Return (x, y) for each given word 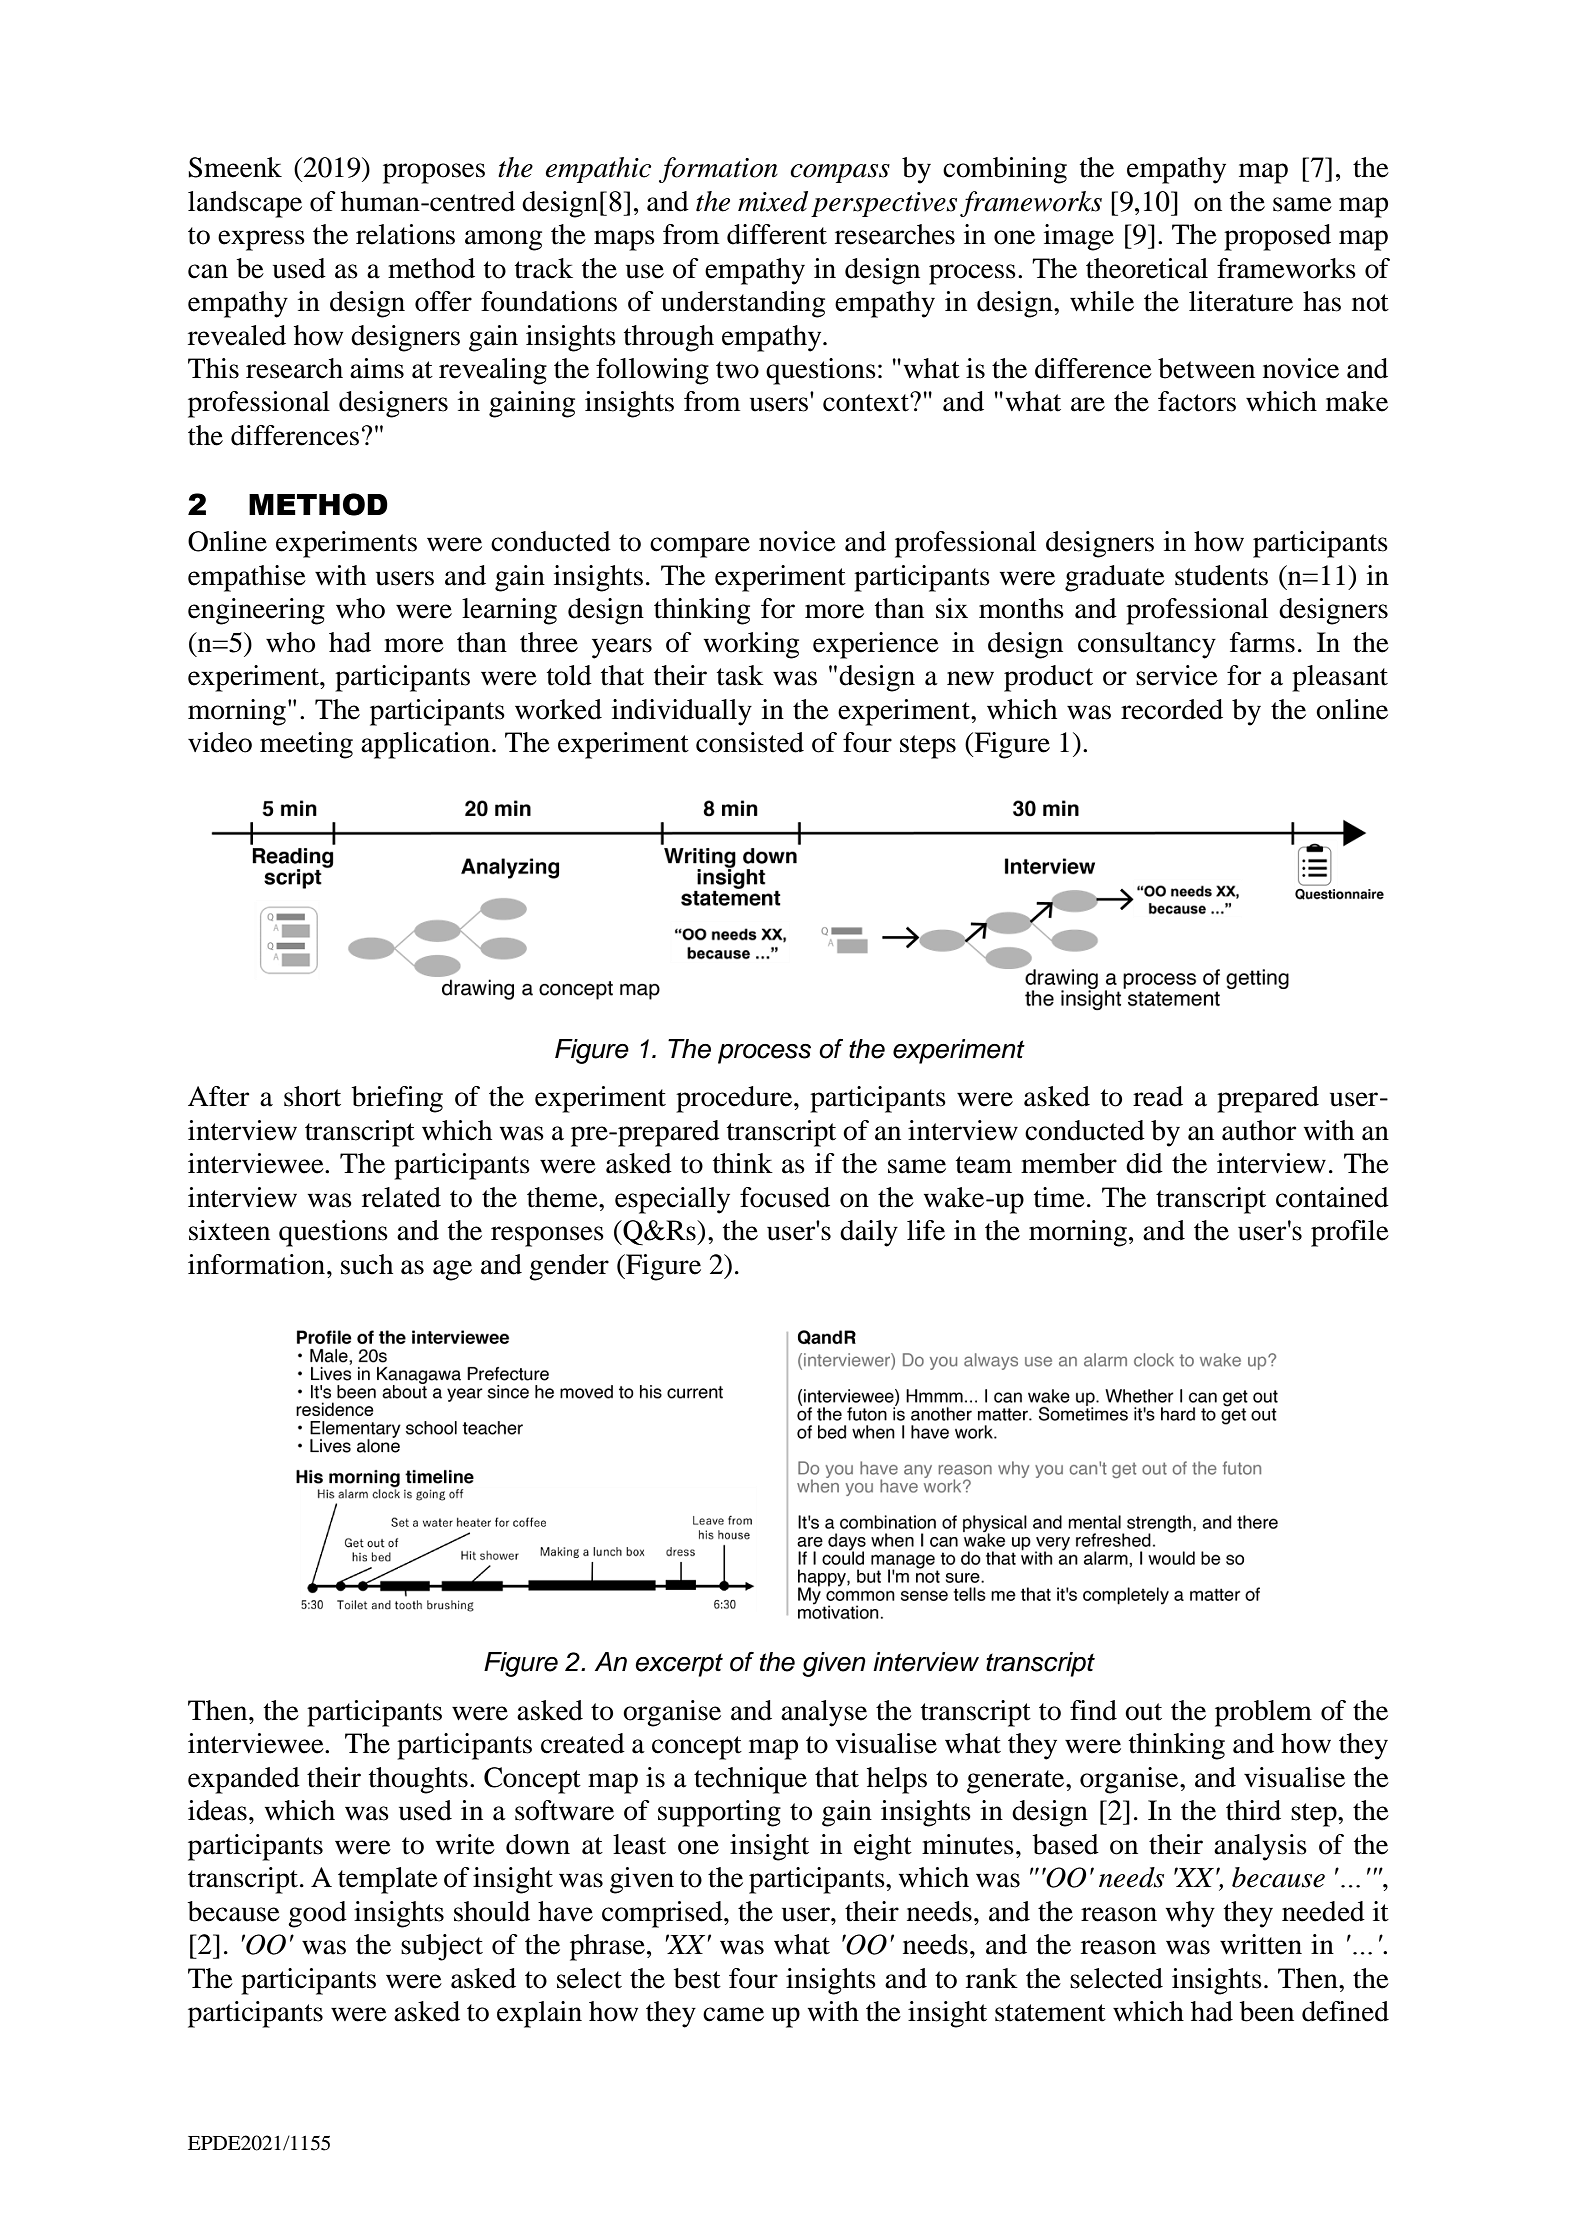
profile (1350, 1233)
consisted (750, 742)
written (1261, 1944)
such (367, 1264)
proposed (1277, 237)
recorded (1172, 709)
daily (869, 1233)
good (317, 1914)
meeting (306, 745)
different (777, 234)
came (733, 2014)
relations (405, 234)
